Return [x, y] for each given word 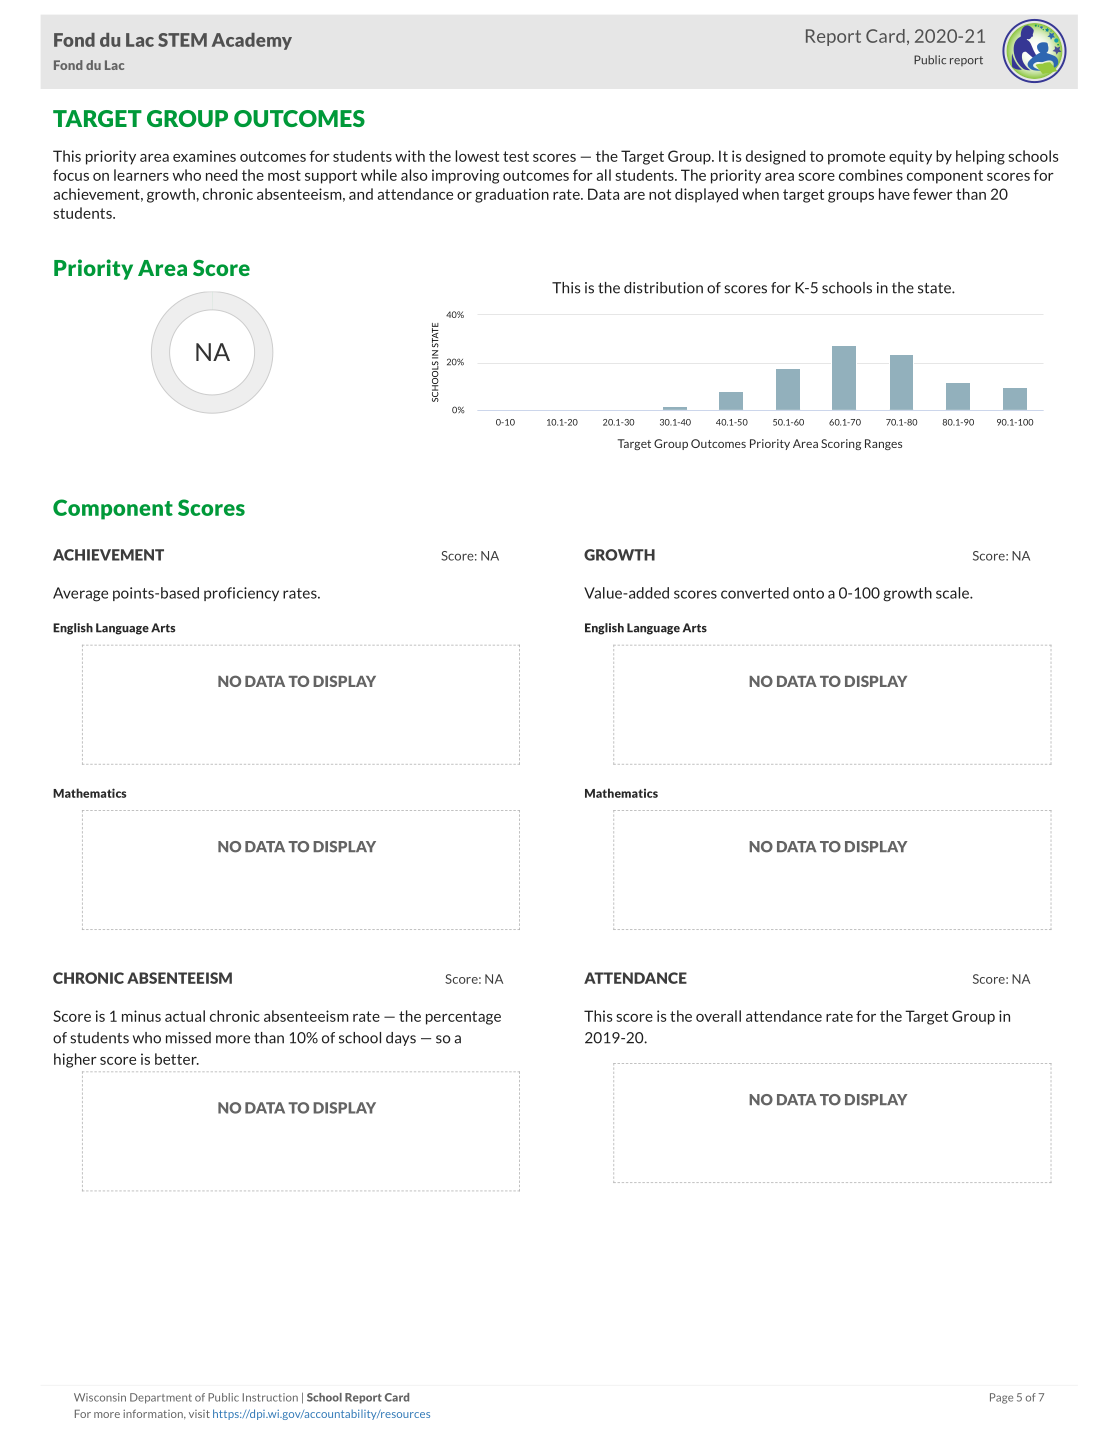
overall [718, 1016]
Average [80, 594]
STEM [182, 40]
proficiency [241, 594]
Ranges [883, 444]
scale [953, 593]
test [516, 156]
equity [910, 157]
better [177, 1059]
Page [1001, 1398]
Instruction [270, 1397]
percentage [463, 1018]
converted [755, 593]
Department [161, 1398]
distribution [663, 288]
